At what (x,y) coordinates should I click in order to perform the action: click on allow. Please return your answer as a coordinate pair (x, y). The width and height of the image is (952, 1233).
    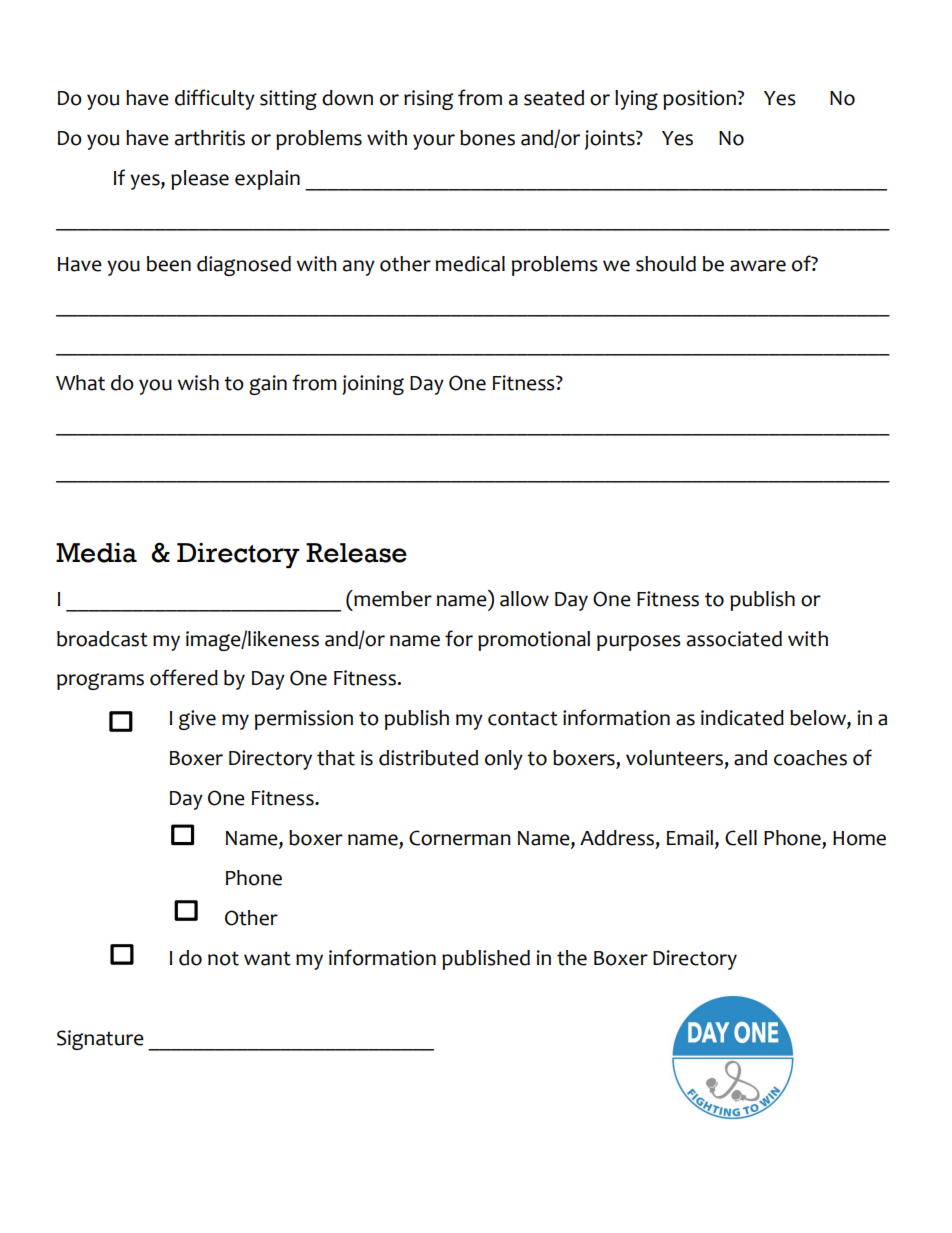
    Looking at the image, I should click on (524, 599).
